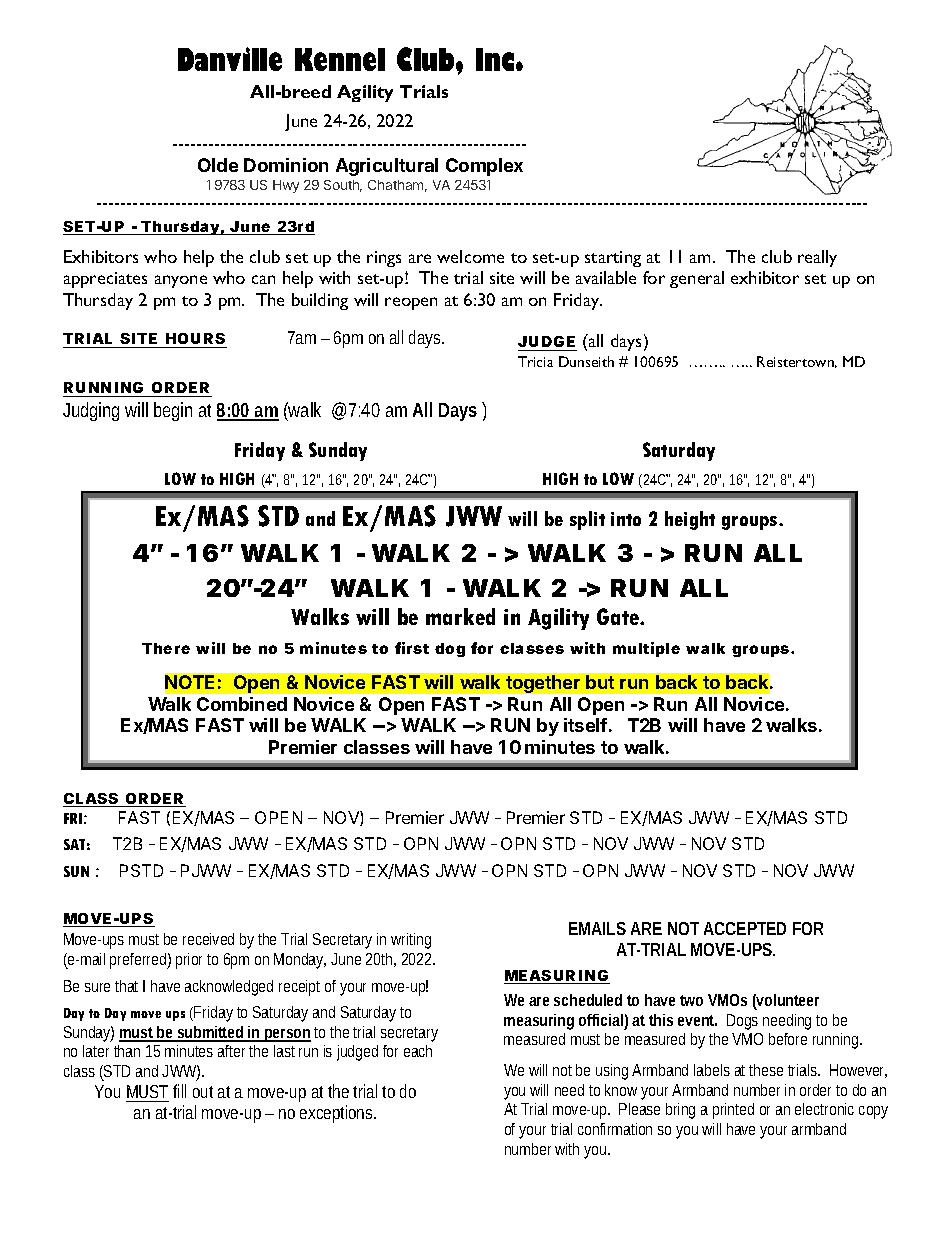 The height and width of the page is (1233, 952). Describe the element at coordinates (817, 258) in the page. I see `really` at that location.
